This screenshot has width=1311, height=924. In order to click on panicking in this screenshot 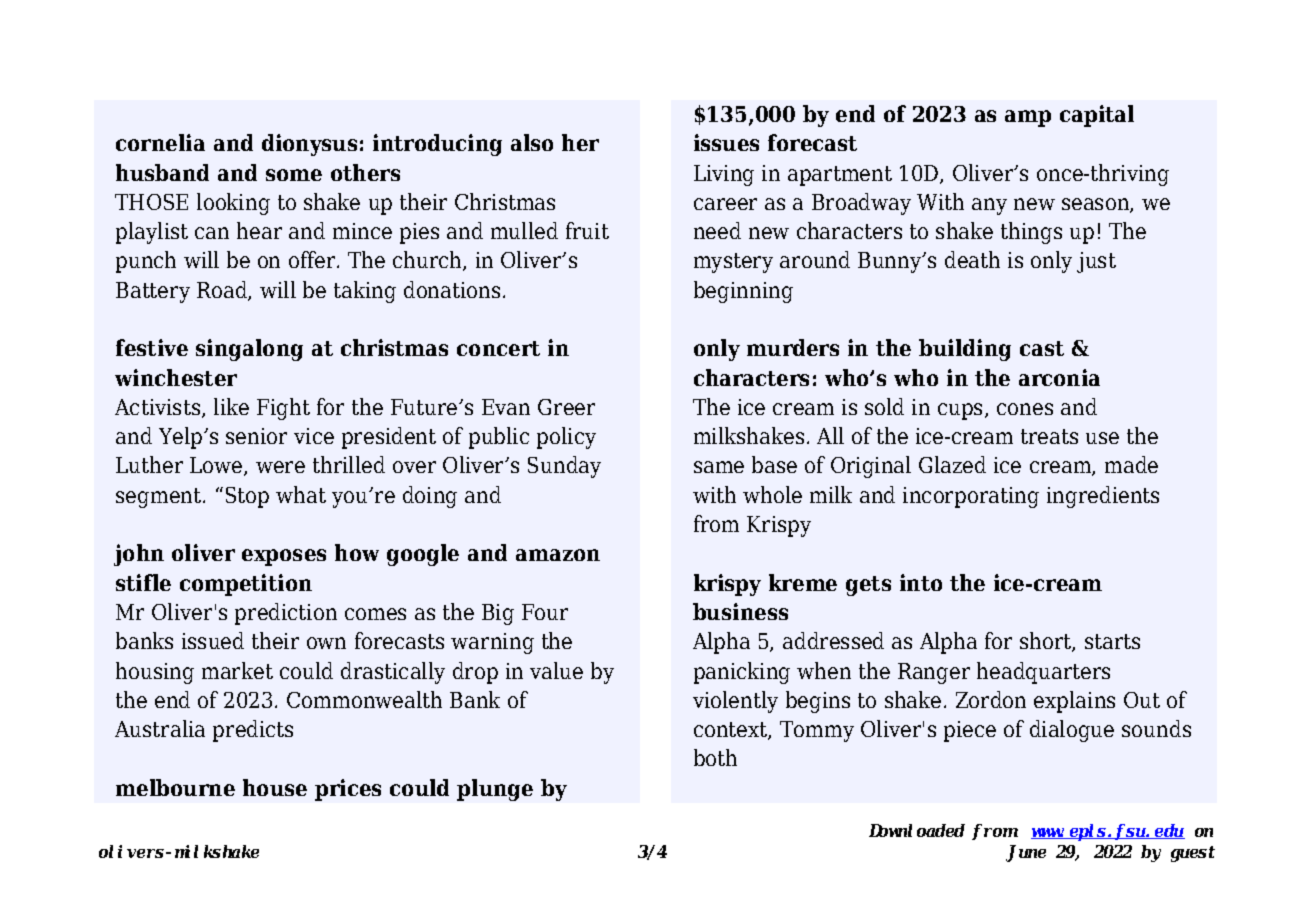, I will do `click(742, 673)`.
